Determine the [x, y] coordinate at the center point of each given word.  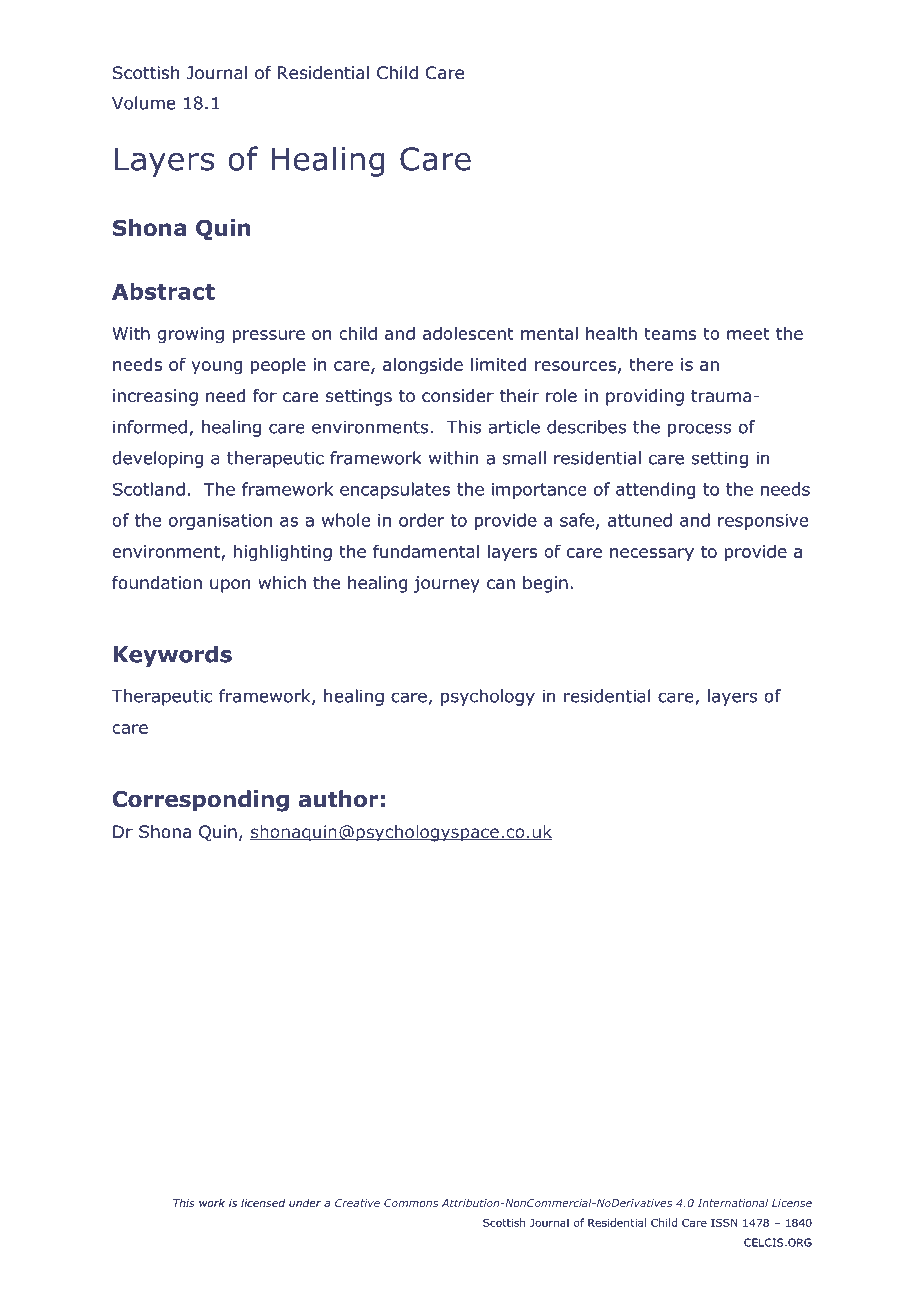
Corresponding [201, 801]
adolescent [468, 333]
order [422, 520]
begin [545, 584]
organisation [220, 522]
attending [655, 490]
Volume [143, 103]
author [338, 799]
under [305, 1203]
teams [670, 333]
